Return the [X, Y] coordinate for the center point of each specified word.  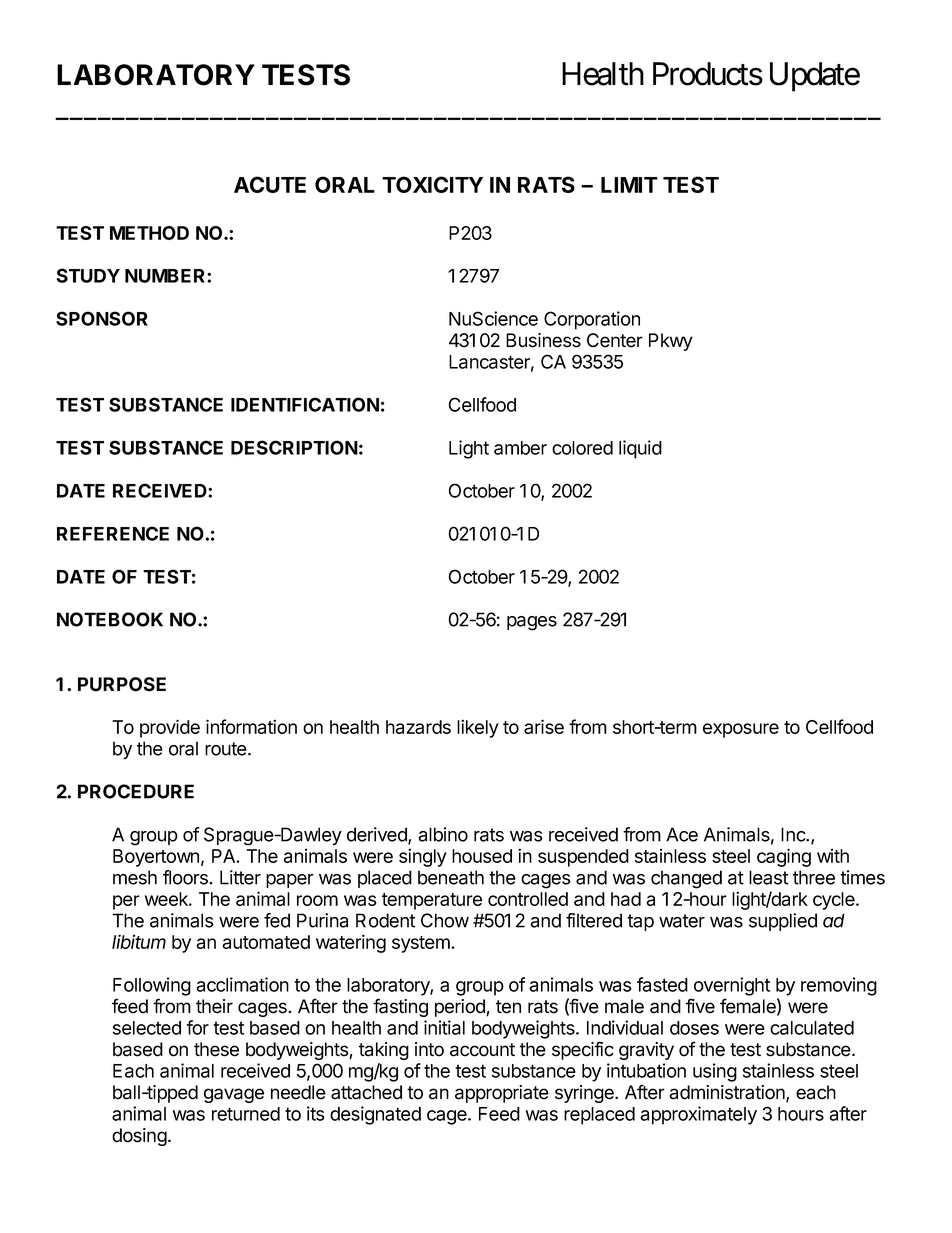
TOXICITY [432, 184]
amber [520, 448]
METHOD [149, 233]
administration [728, 1093]
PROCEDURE [136, 791]
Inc [794, 834]
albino [443, 834]
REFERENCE [113, 533]
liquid [640, 449]
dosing [139, 1137]
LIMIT [629, 185]
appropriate [502, 1094]
